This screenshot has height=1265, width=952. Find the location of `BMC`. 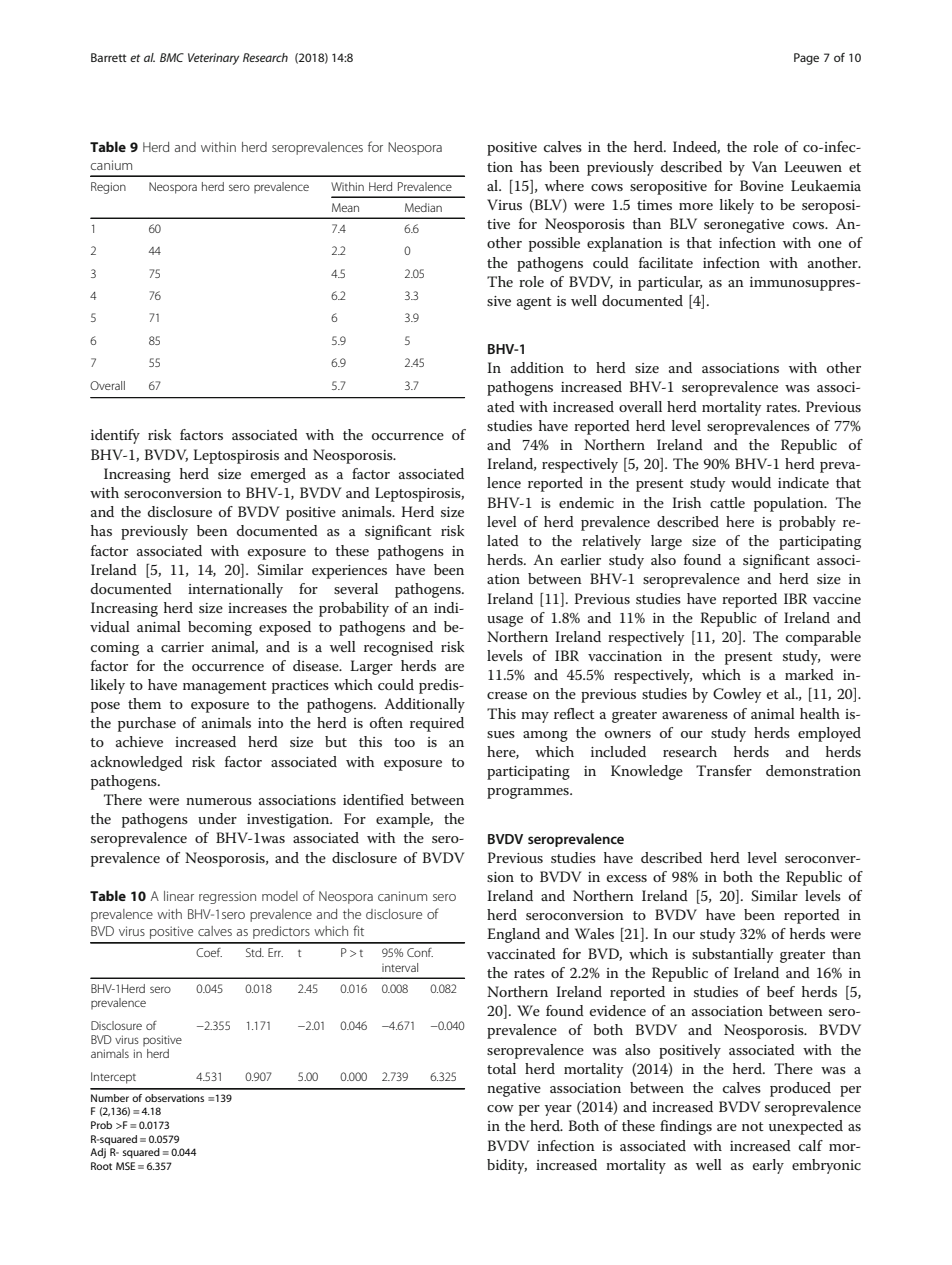

BMC is located at coordinates (172, 57).
